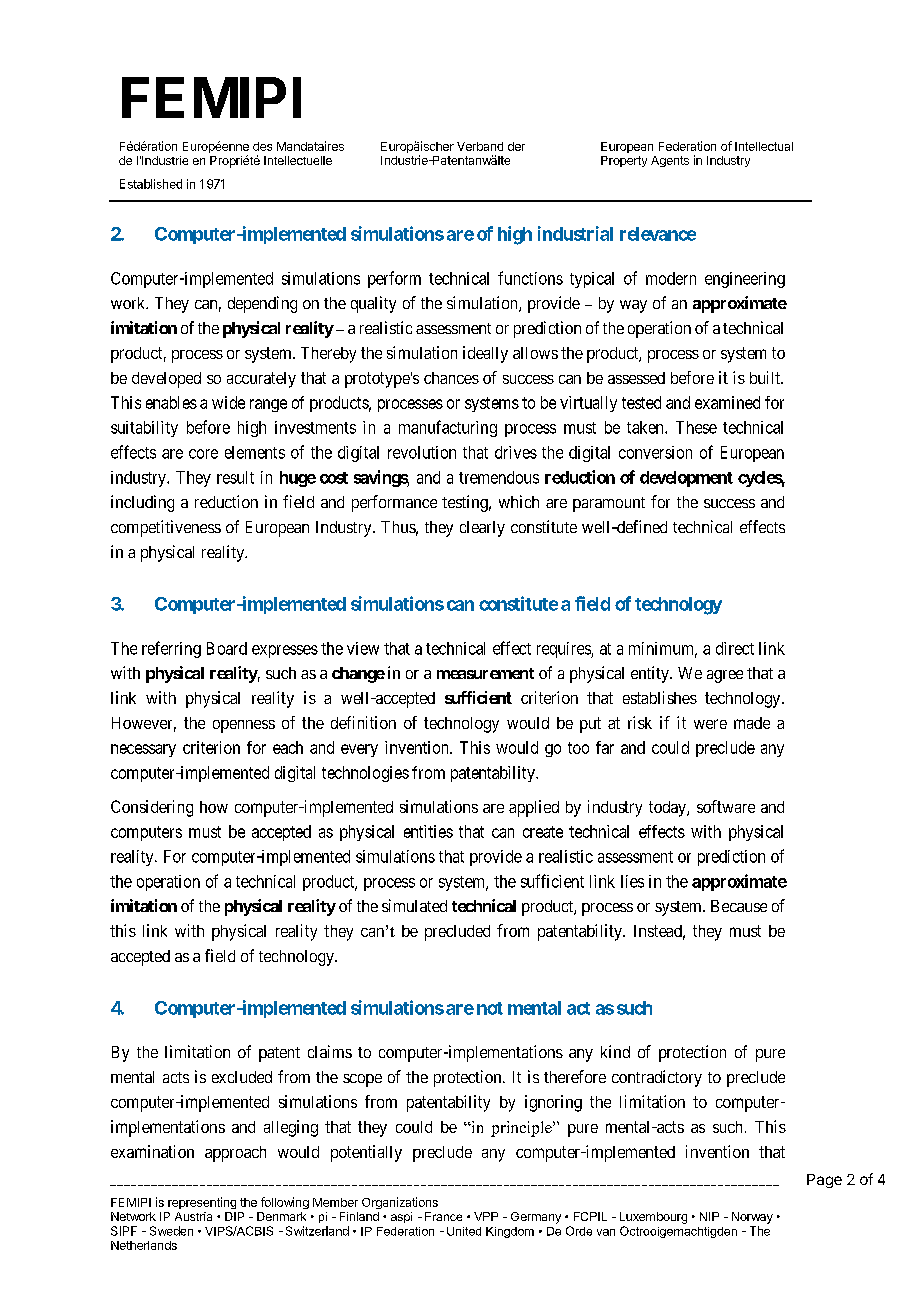 Image resolution: width=924 pixels, height=1308 pixels. What do you see at coordinates (428, 831) in the image?
I see `entities` at bounding box center [428, 831].
